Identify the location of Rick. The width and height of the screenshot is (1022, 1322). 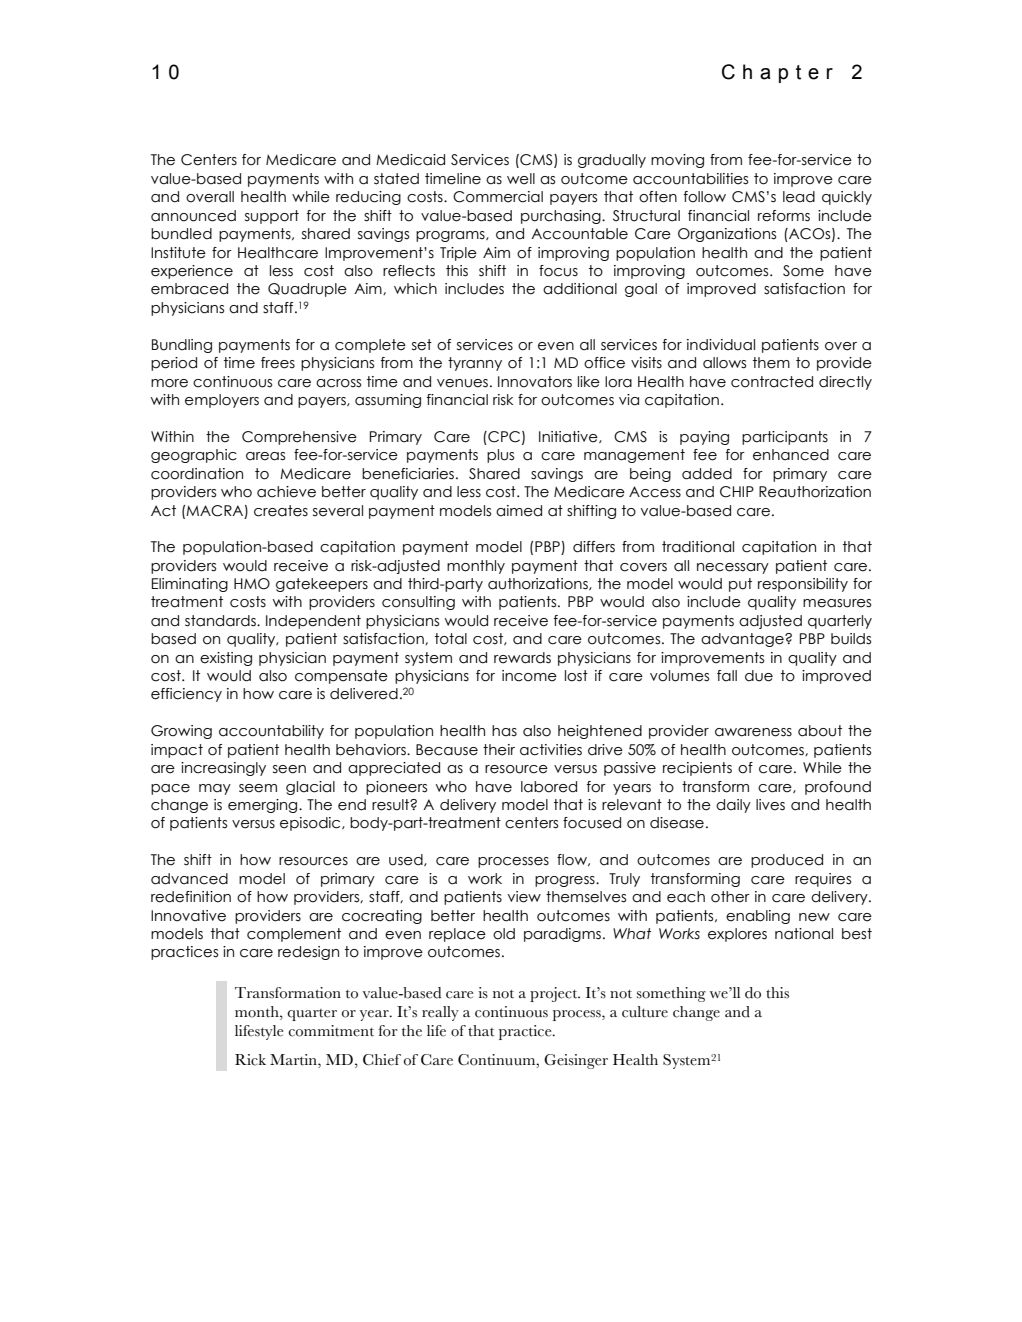
(250, 1060).
